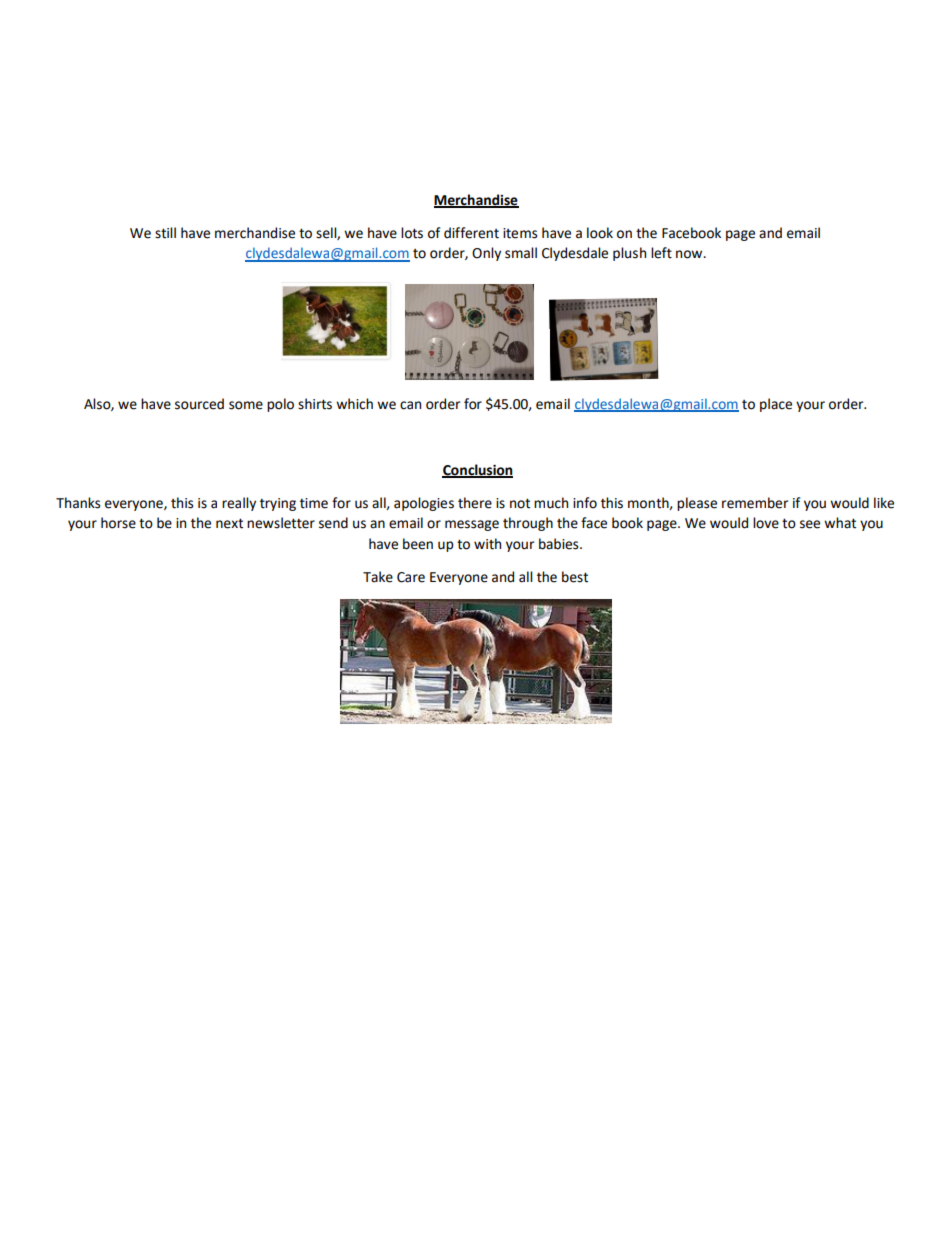 The width and height of the page is (952, 1233). Describe the element at coordinates (239, 504) in the page. I see `really` at that location.
